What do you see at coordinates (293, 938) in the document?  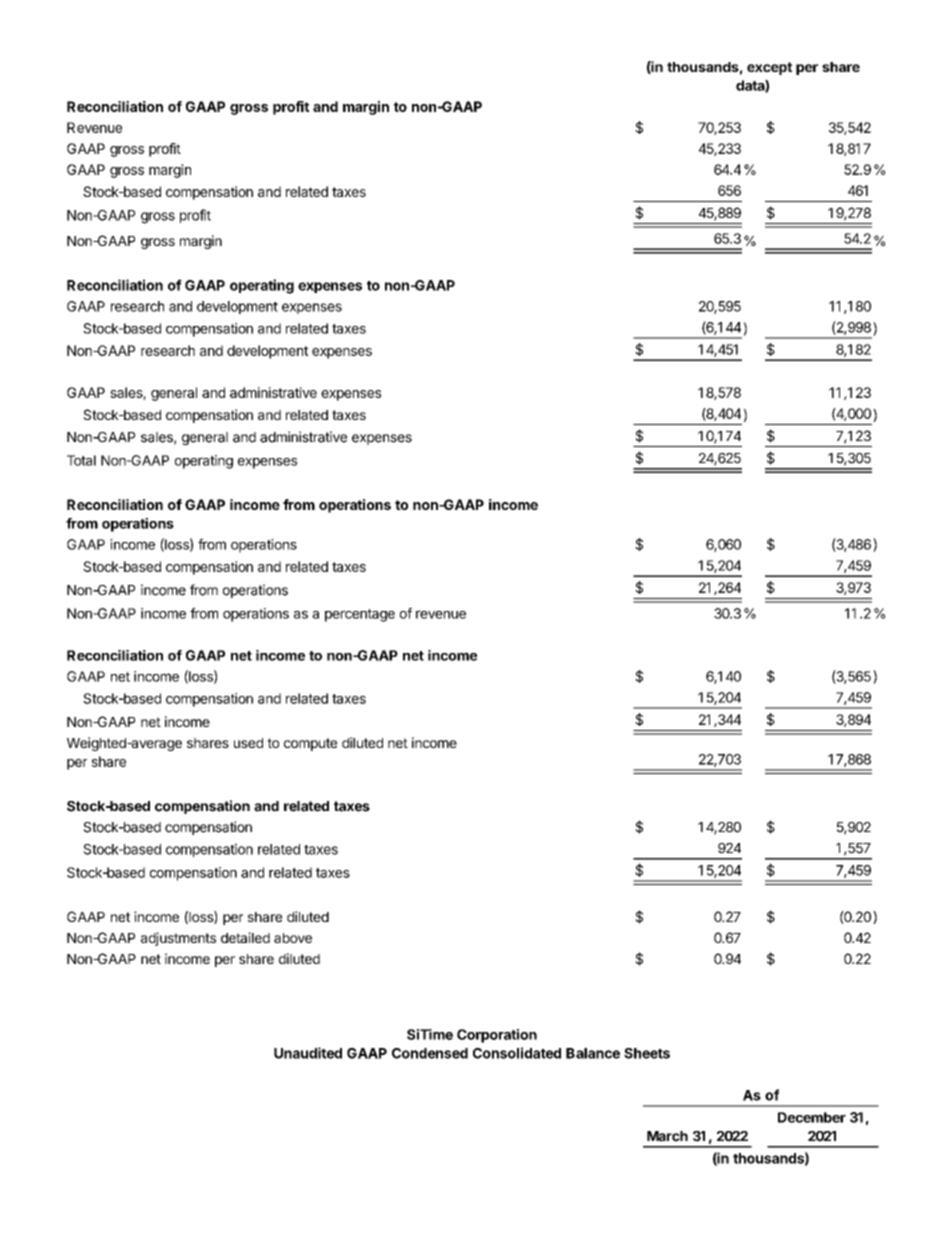 I see `above` at bounding box center [293, 938].
